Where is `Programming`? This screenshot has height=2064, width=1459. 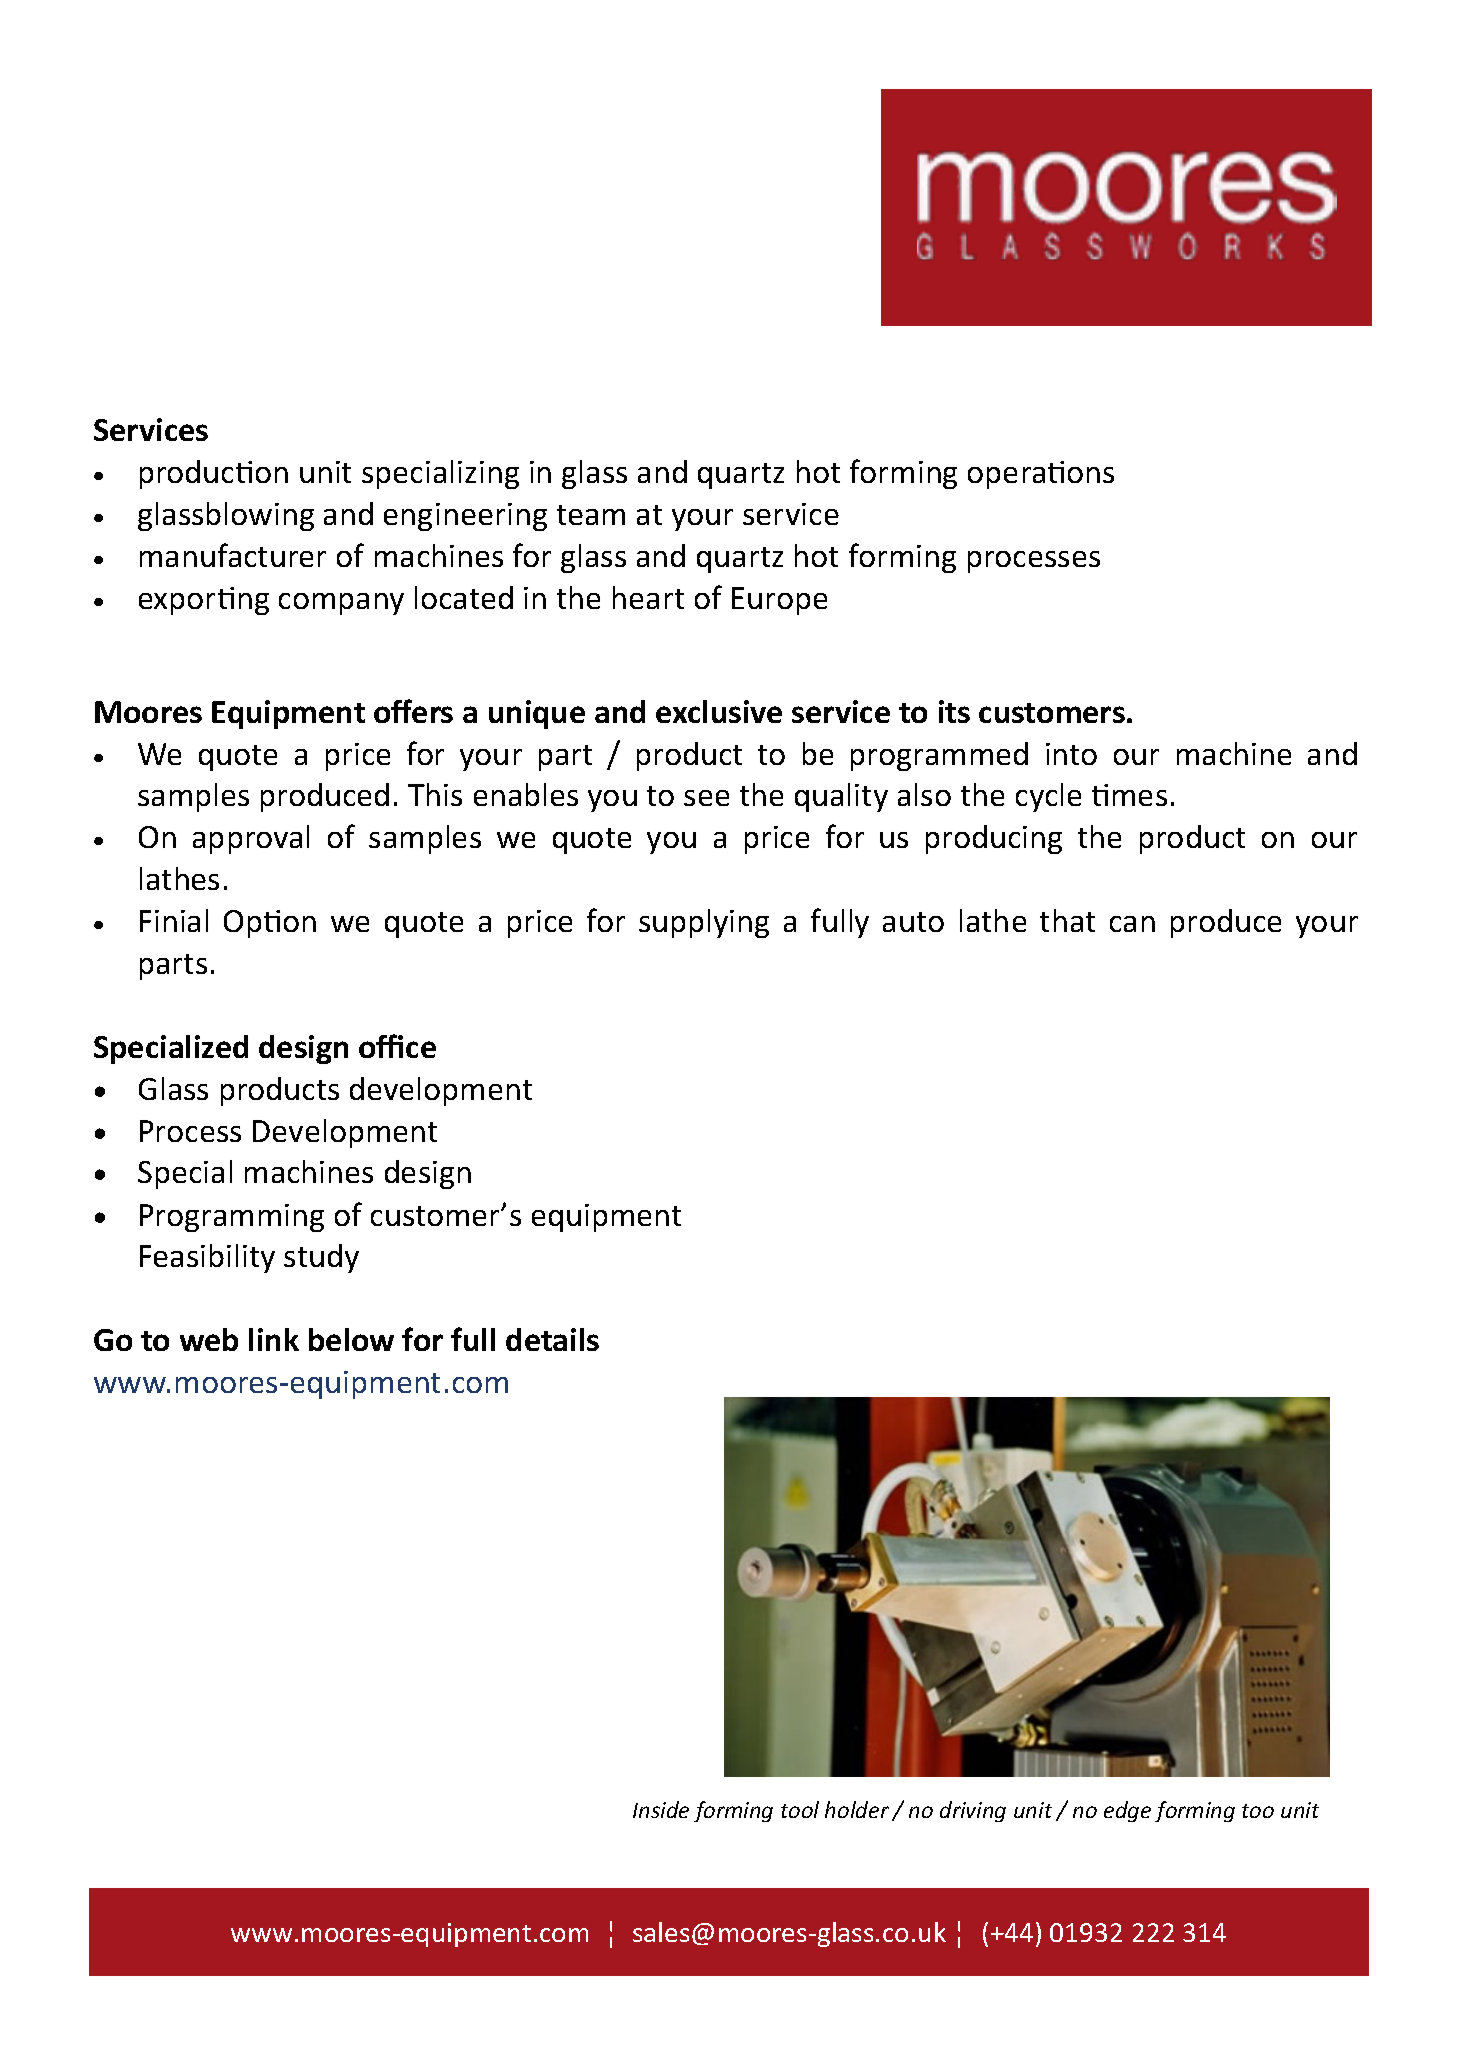 Programming is located at coordinates (232, 1218).
